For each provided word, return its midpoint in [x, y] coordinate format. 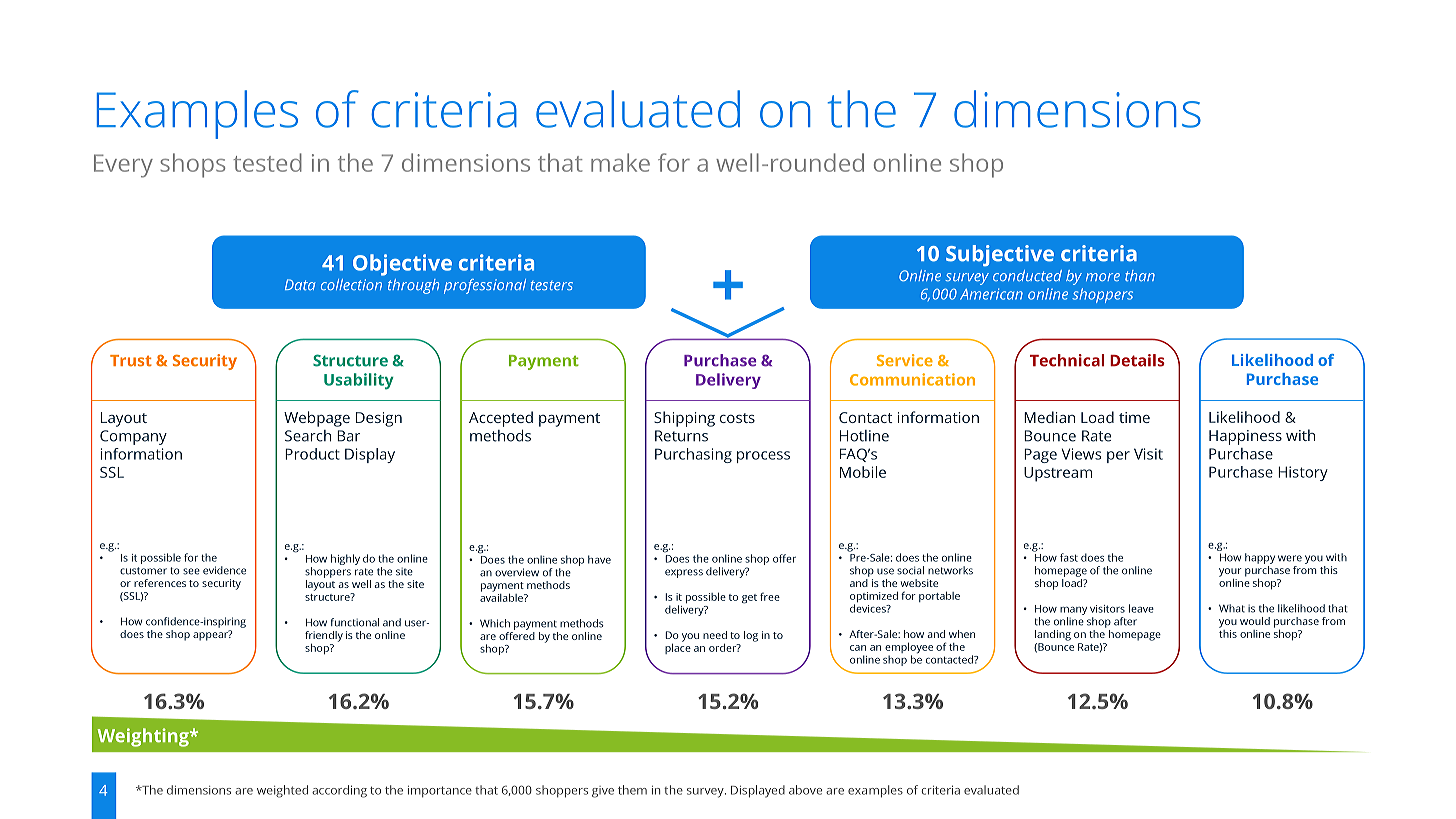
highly [345, 559]
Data [300, 284]
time [1134, 417]
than [1140, 275]
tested [267, 162]
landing [1053, 635]
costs [737, 418]
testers [552, 285]
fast [1069, 557]
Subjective [1000, 255]
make [620, 162]
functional [355, 622]
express [684, 573]
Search [308, 436]
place [678, 647]
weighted [282, 791]
